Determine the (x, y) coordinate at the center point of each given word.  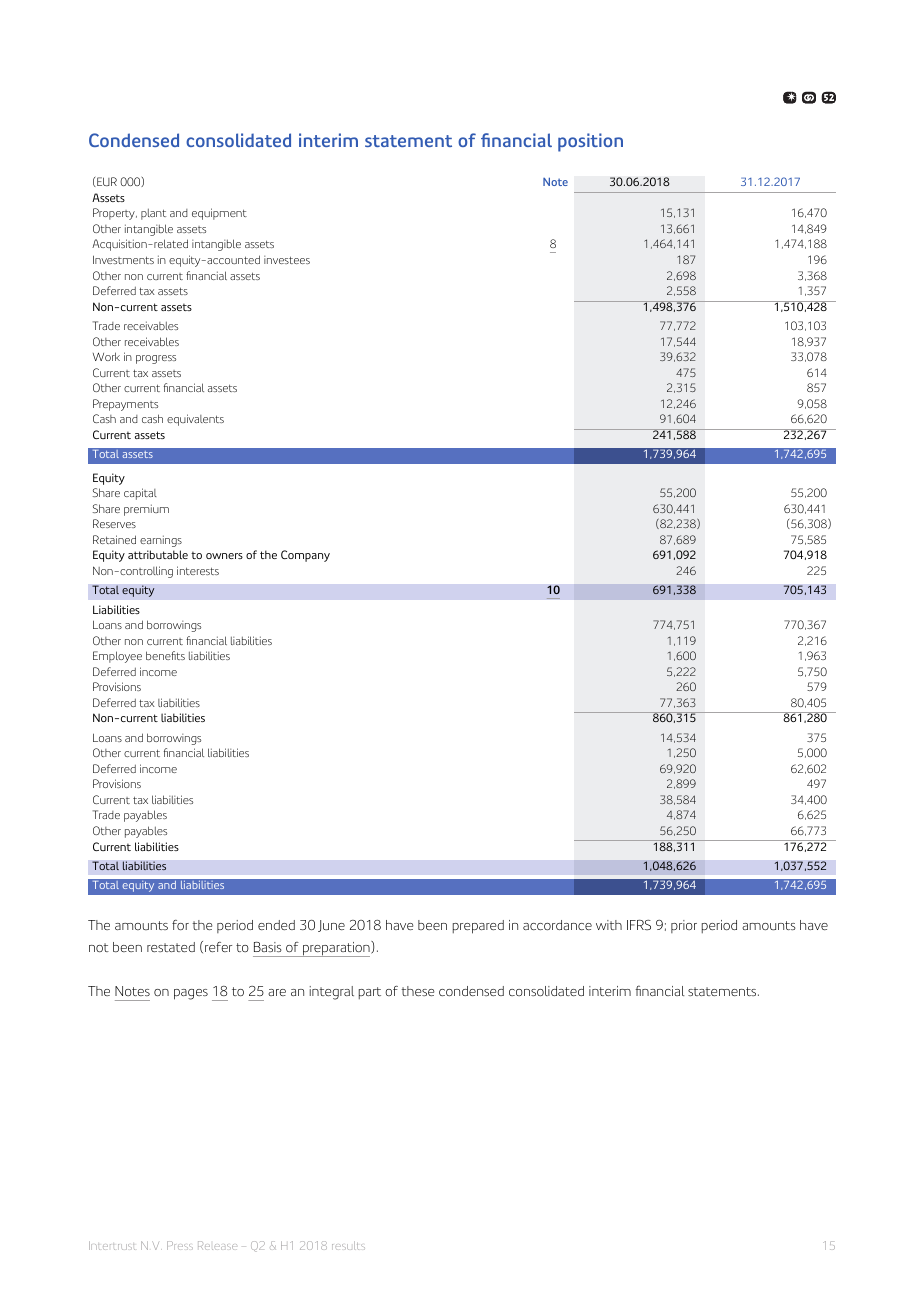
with (609, 925)
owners (224, 556)
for (180, 925)
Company (305, 556)
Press (180, 1245)
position (590, 142)
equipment (219, 214)
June (331, 926)
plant (153, 214)
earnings (161, 541)
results (348, 1245)
